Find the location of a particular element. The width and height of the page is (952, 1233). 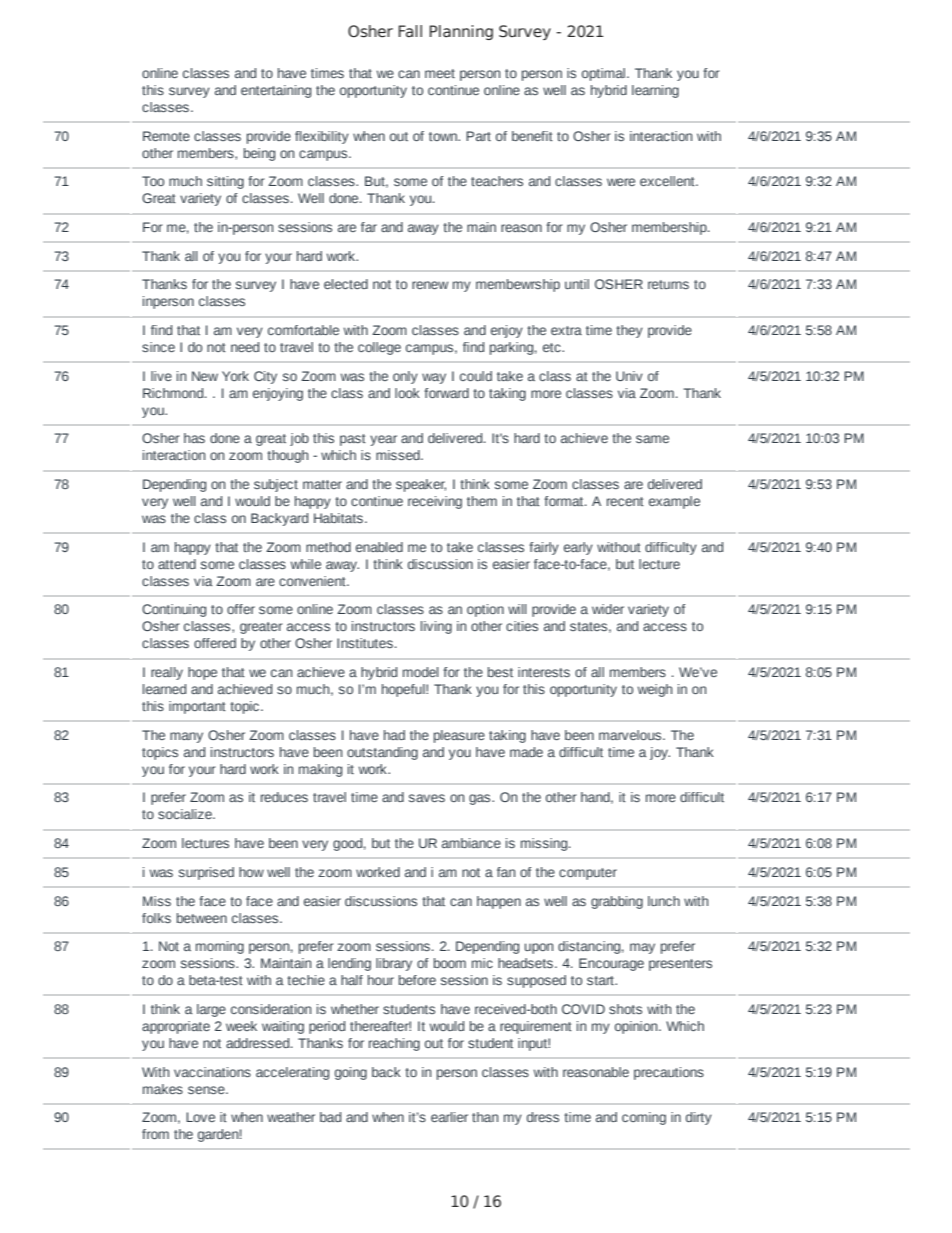

marvelous is located at coordinates (631, 735).
